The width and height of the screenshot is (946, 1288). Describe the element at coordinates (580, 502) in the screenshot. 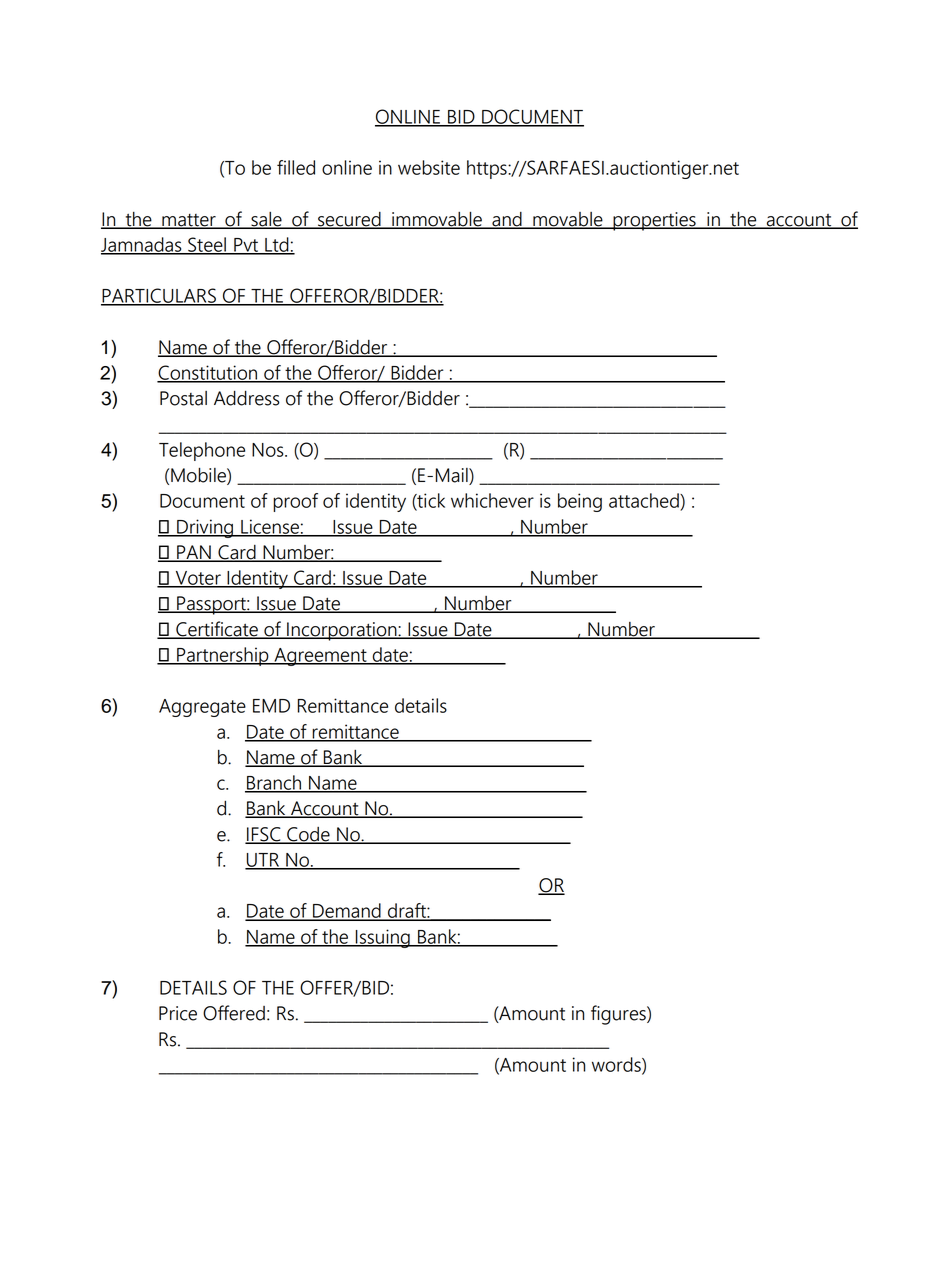

I see `being` at that location.
